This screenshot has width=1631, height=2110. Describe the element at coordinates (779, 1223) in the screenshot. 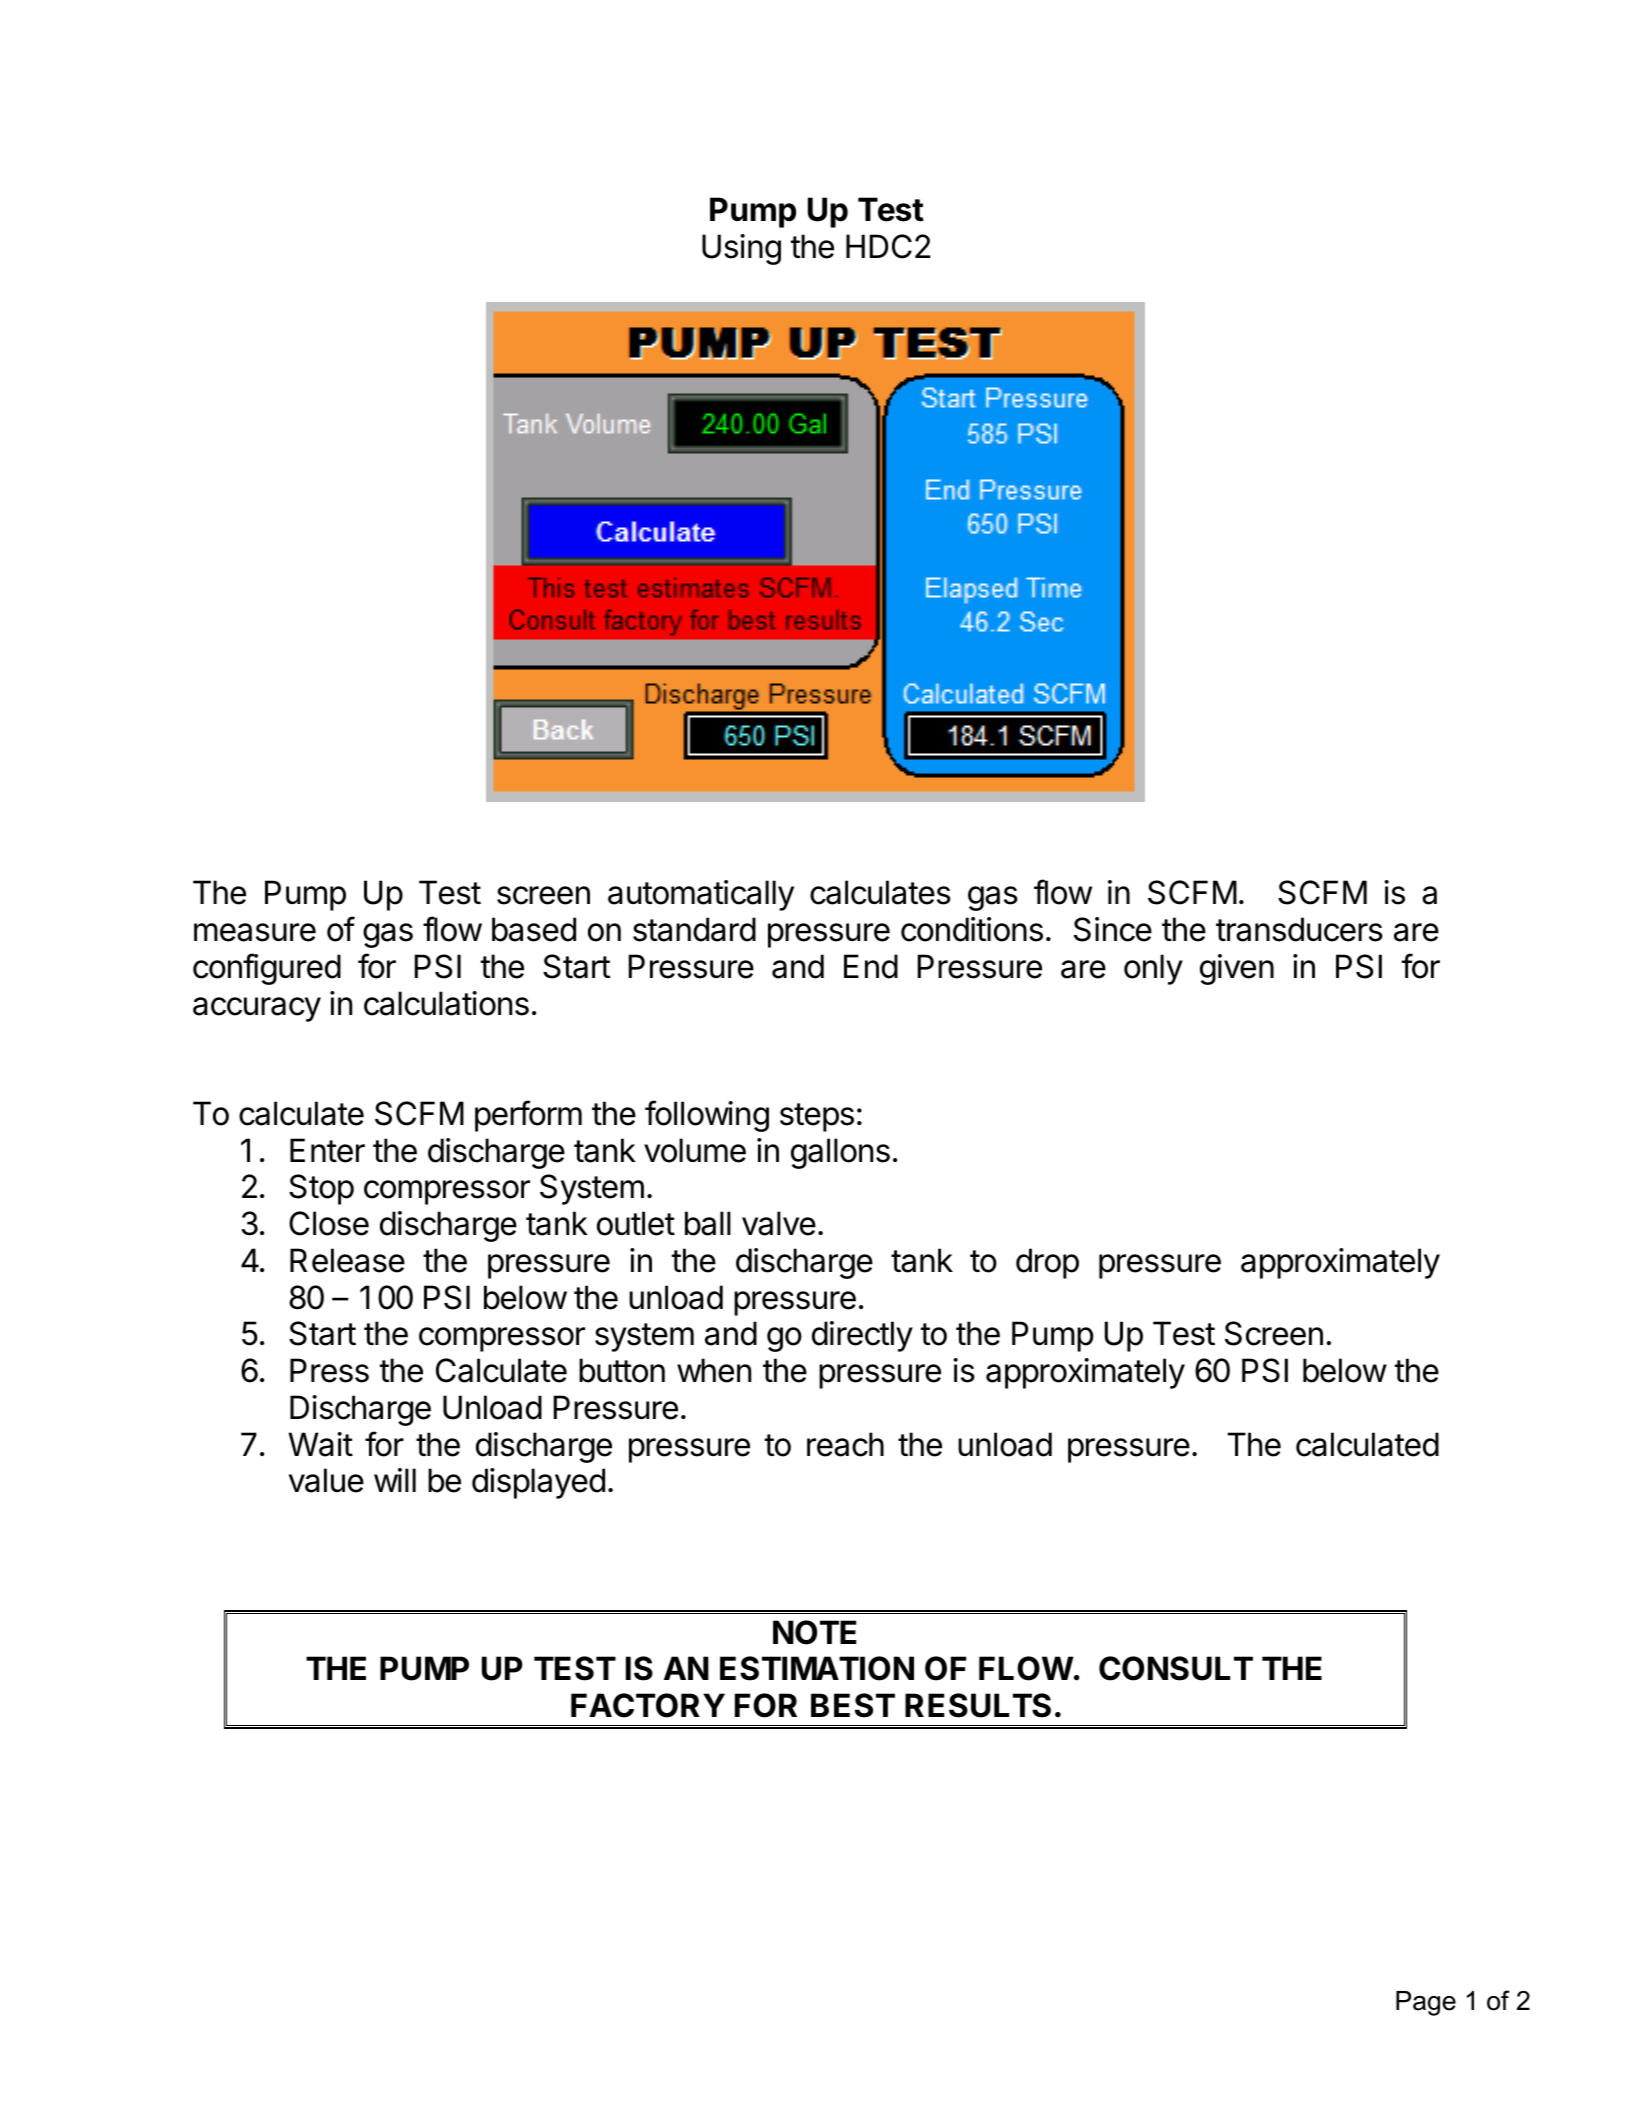

I see `valve` at that location.
